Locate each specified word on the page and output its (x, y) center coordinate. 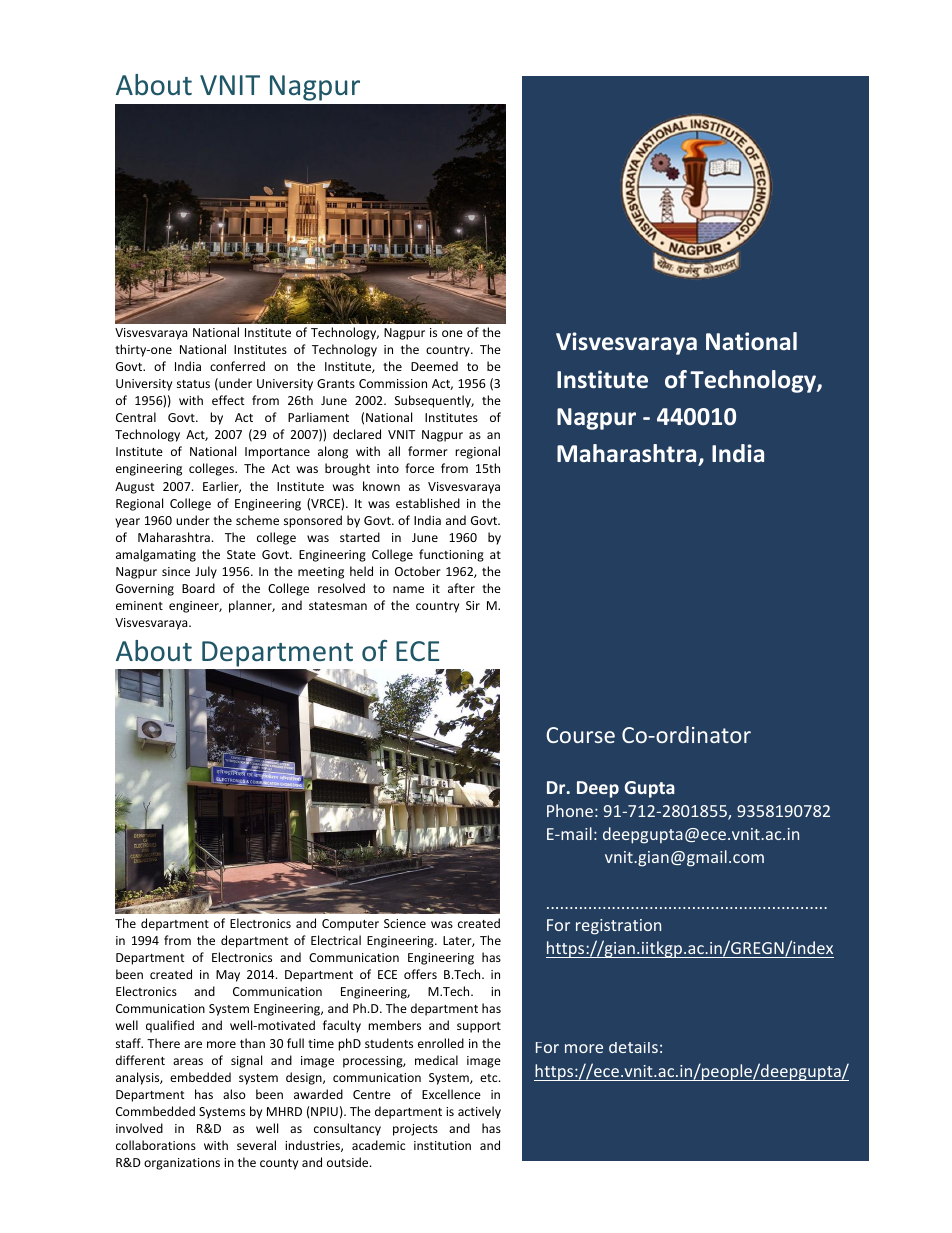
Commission (393, 383)
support (479, 1027)
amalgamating (156, 555)
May (228, 976)
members (394, 1025)
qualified (170, 1026)
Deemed (434, 366)
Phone (570, 810)
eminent (139, 605)
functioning (451, 555)
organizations (182, 1164)
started (360, 537)
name (408, 589)
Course (580, 735)
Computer (350, 925)
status (193, 384)
